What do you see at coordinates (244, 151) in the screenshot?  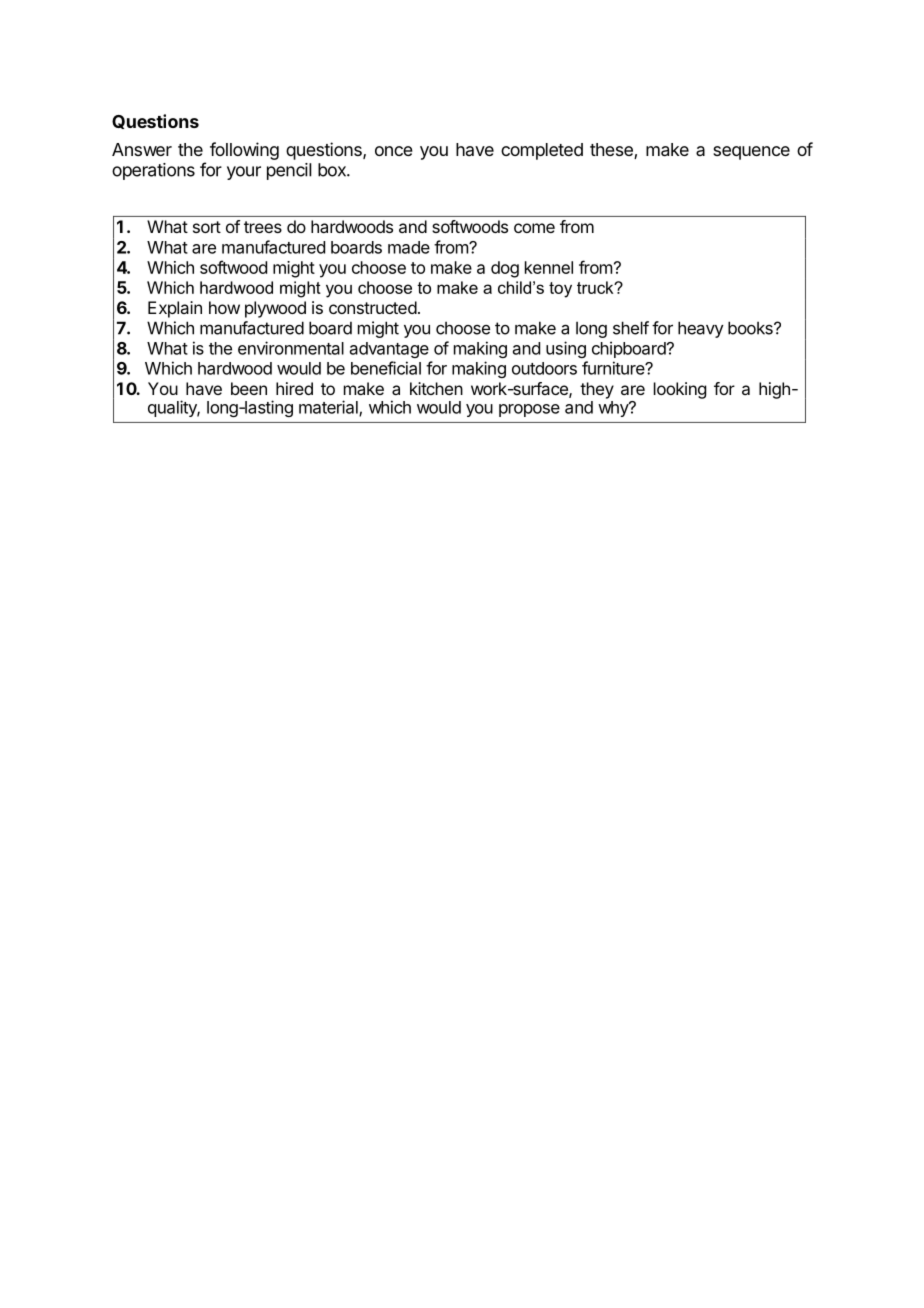 I see `following` at bounding box center [244, 151].
